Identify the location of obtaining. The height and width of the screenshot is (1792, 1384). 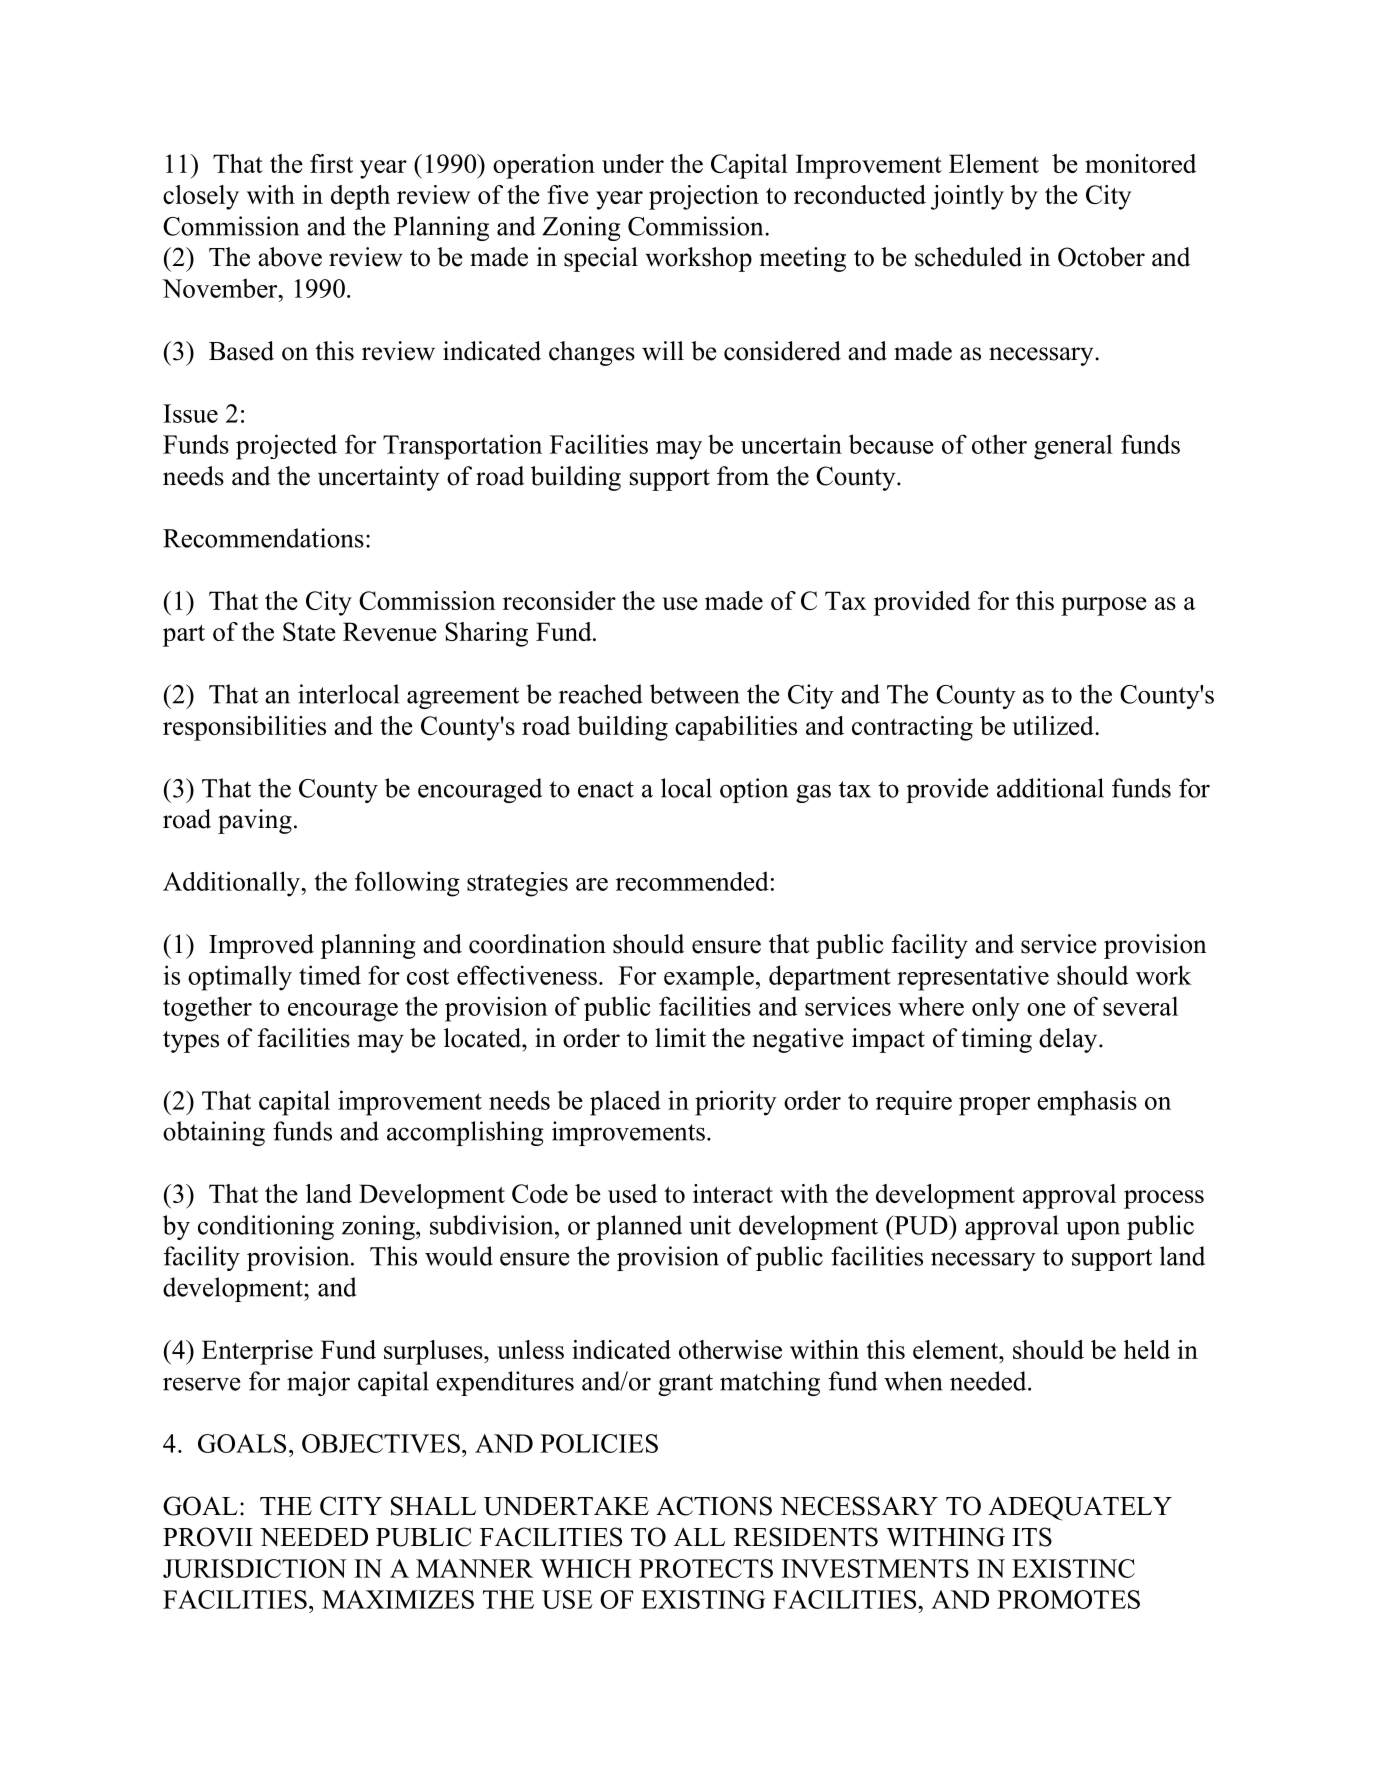
(214, 1133).
